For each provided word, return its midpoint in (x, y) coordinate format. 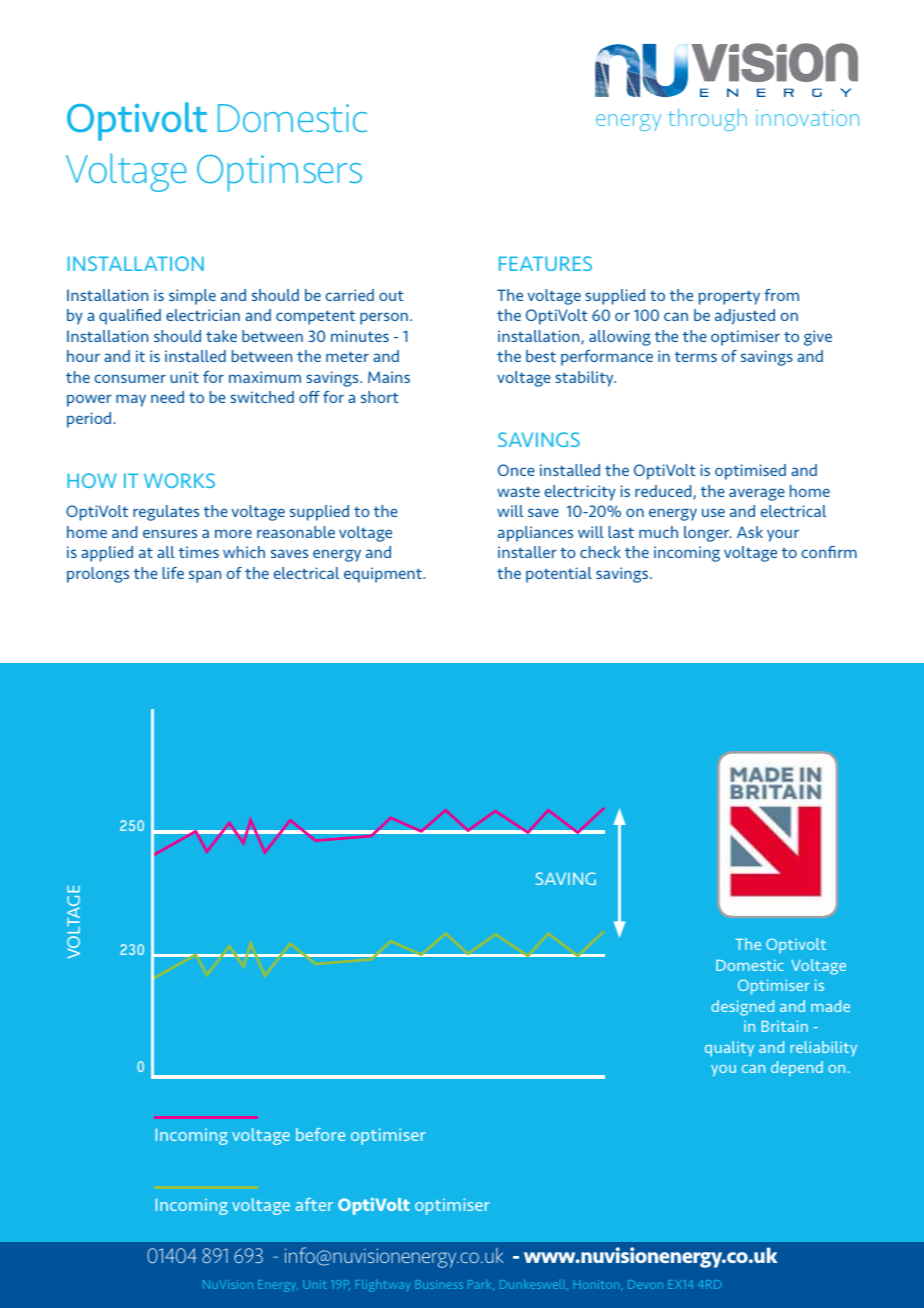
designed (742, 1008)
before (320, 1134)
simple (192, 297)
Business (439, 1284)
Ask (750, 532)
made (830, 1006)
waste (518, 492)
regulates (166, 513)
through (707, 119)
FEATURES (545, 263)
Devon (645, 1284)
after (314, 1204)
